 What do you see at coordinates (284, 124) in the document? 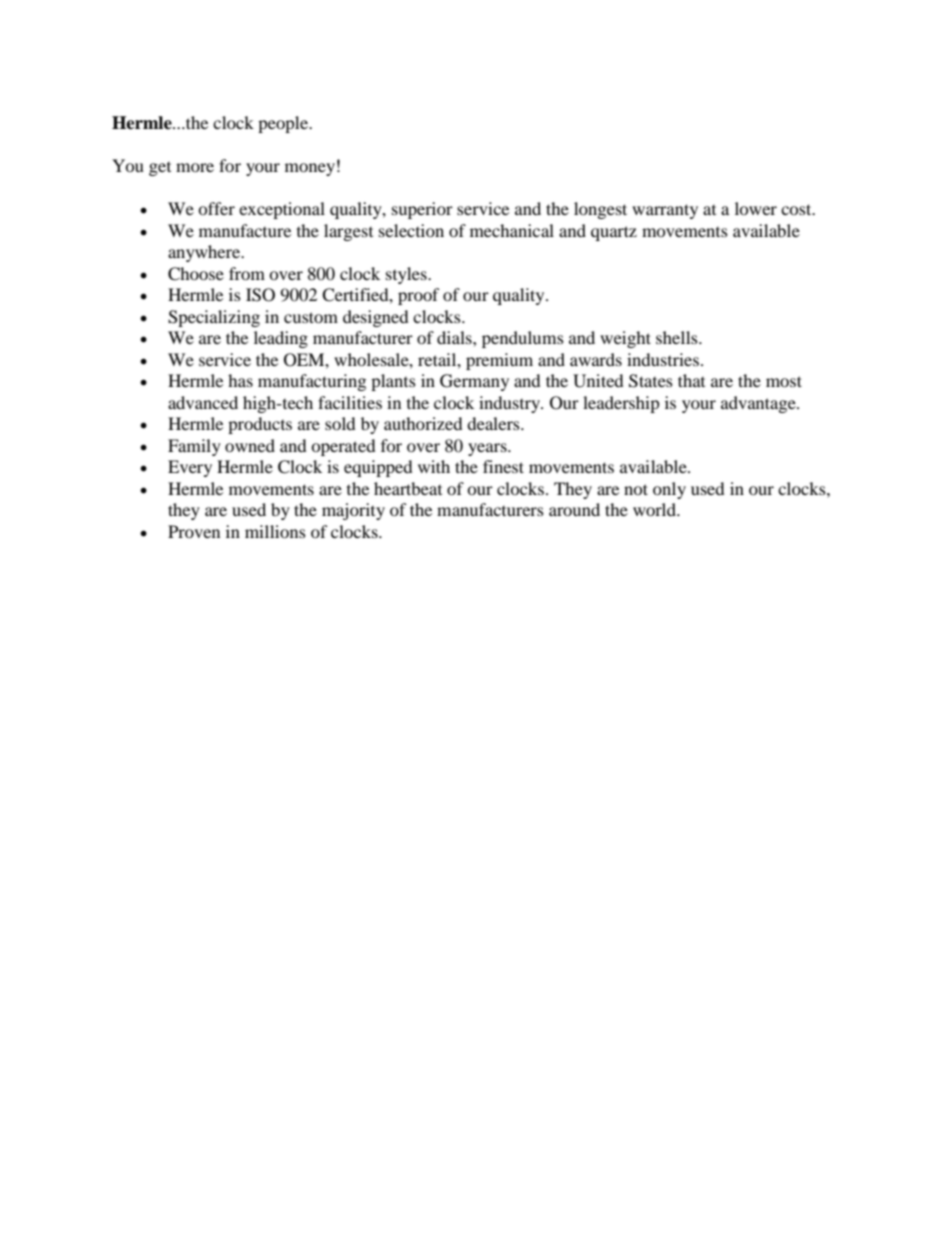
I see `people` at bounding box center [284, 124].
